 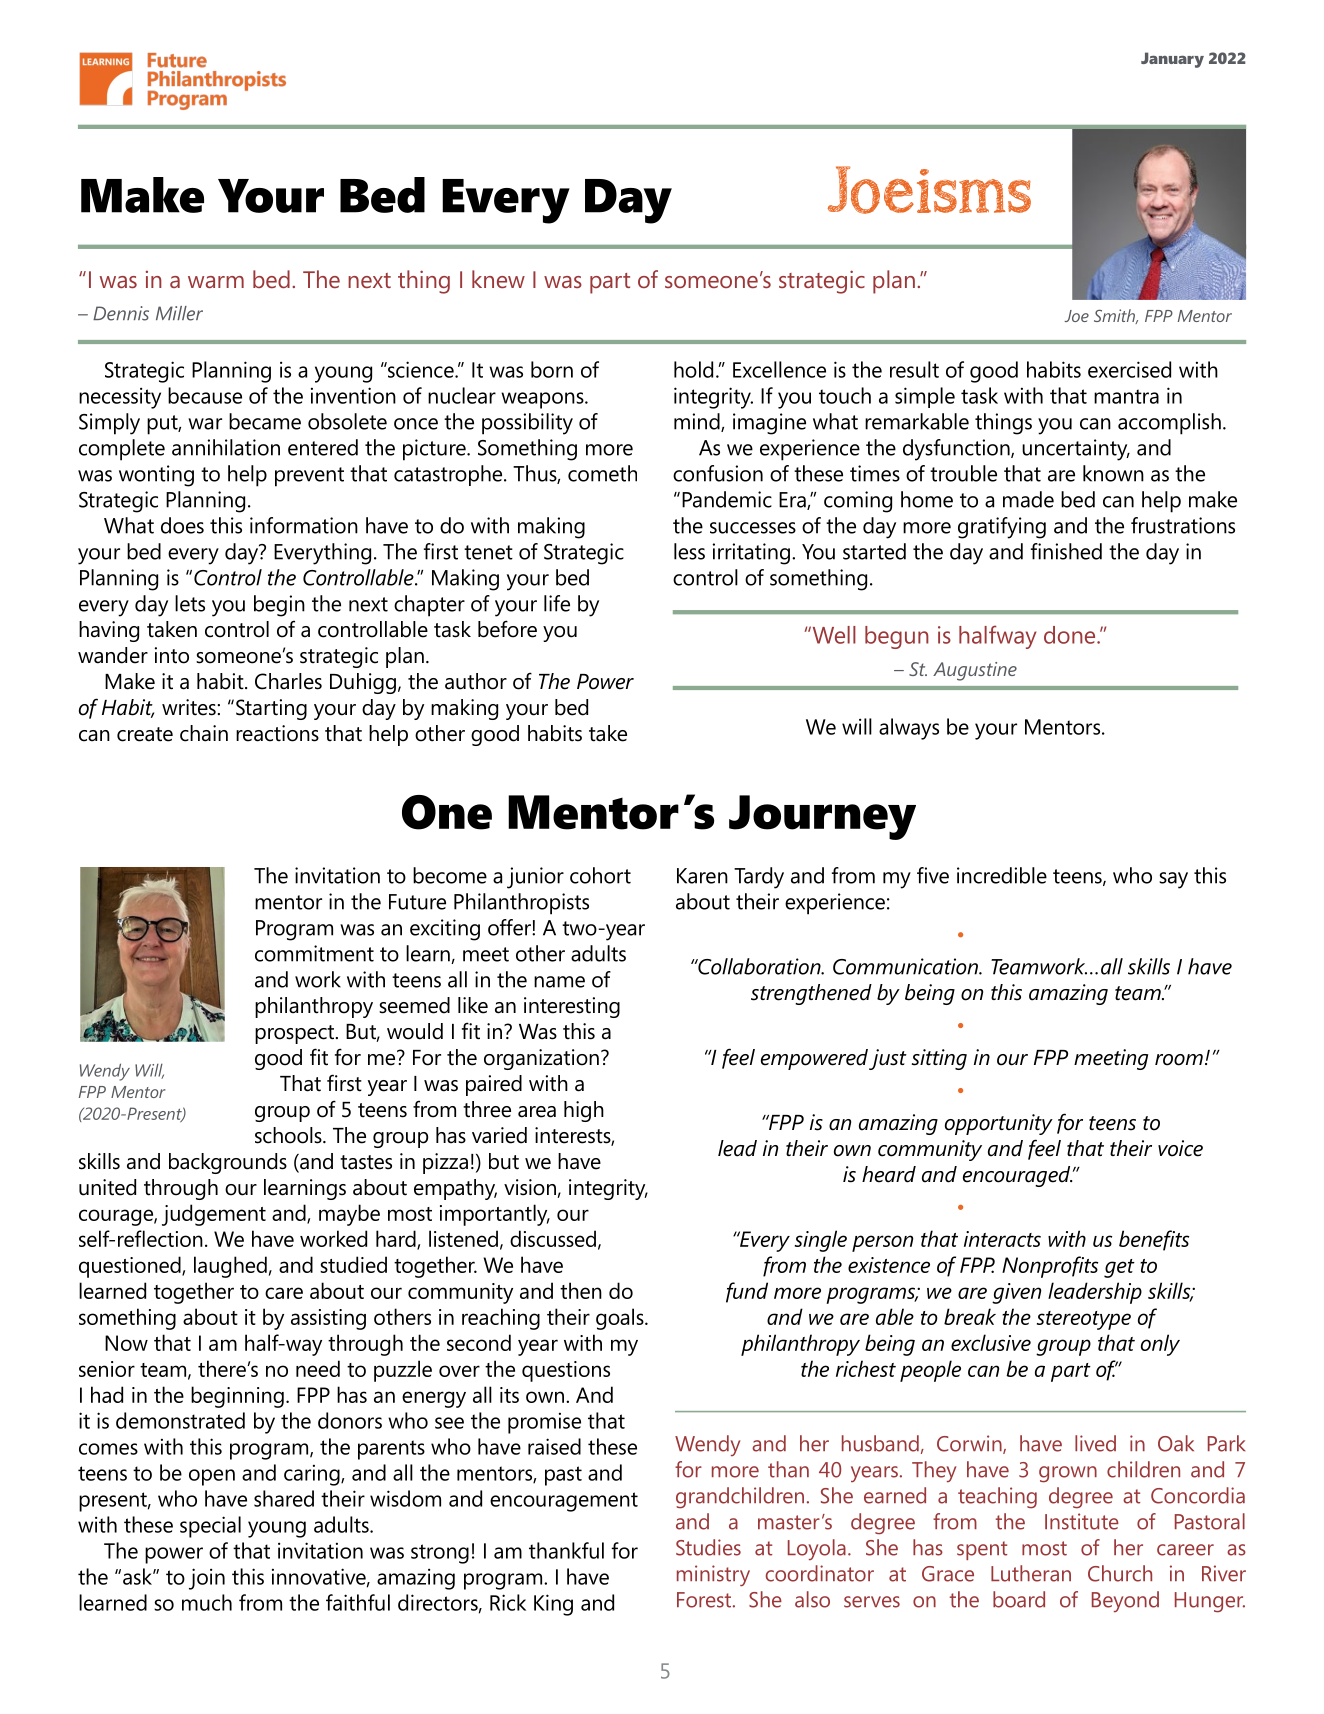 What do you see at coordinates (207, 1579) in the screenshot?
I see `join` at bounding box center [207, 1579].
